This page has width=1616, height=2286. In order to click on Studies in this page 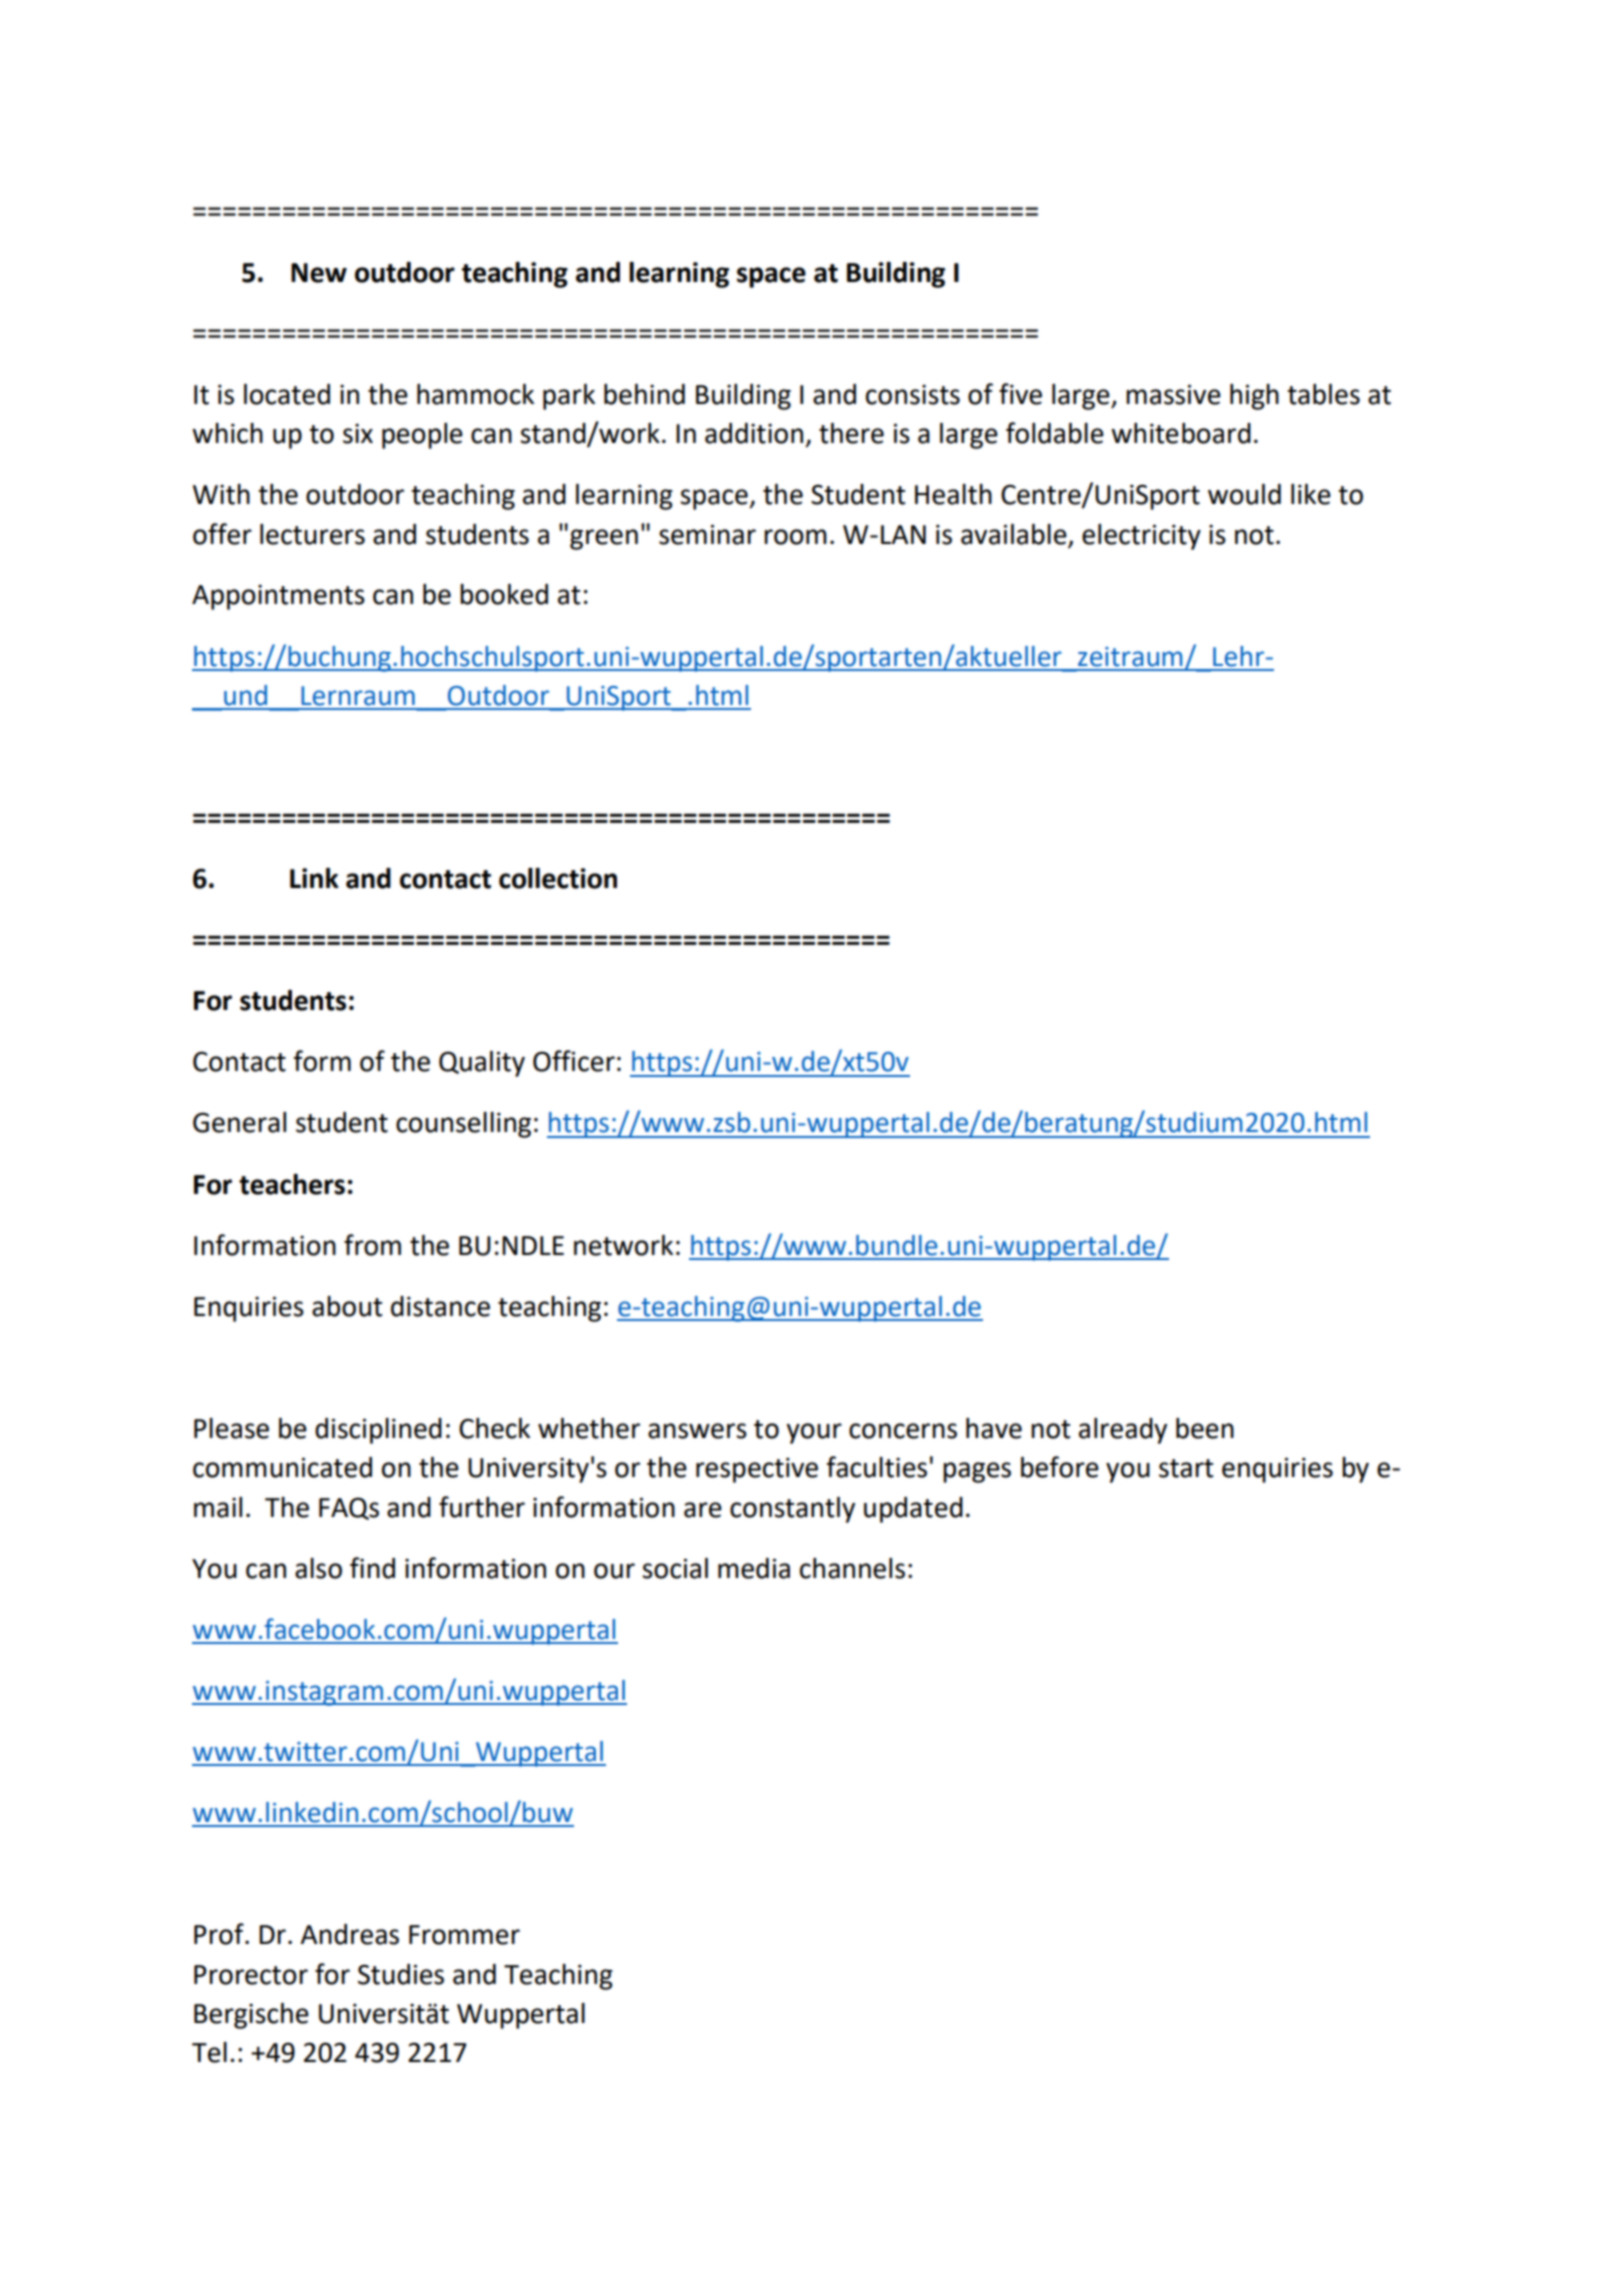, I will do `click(401, 1974)`.
